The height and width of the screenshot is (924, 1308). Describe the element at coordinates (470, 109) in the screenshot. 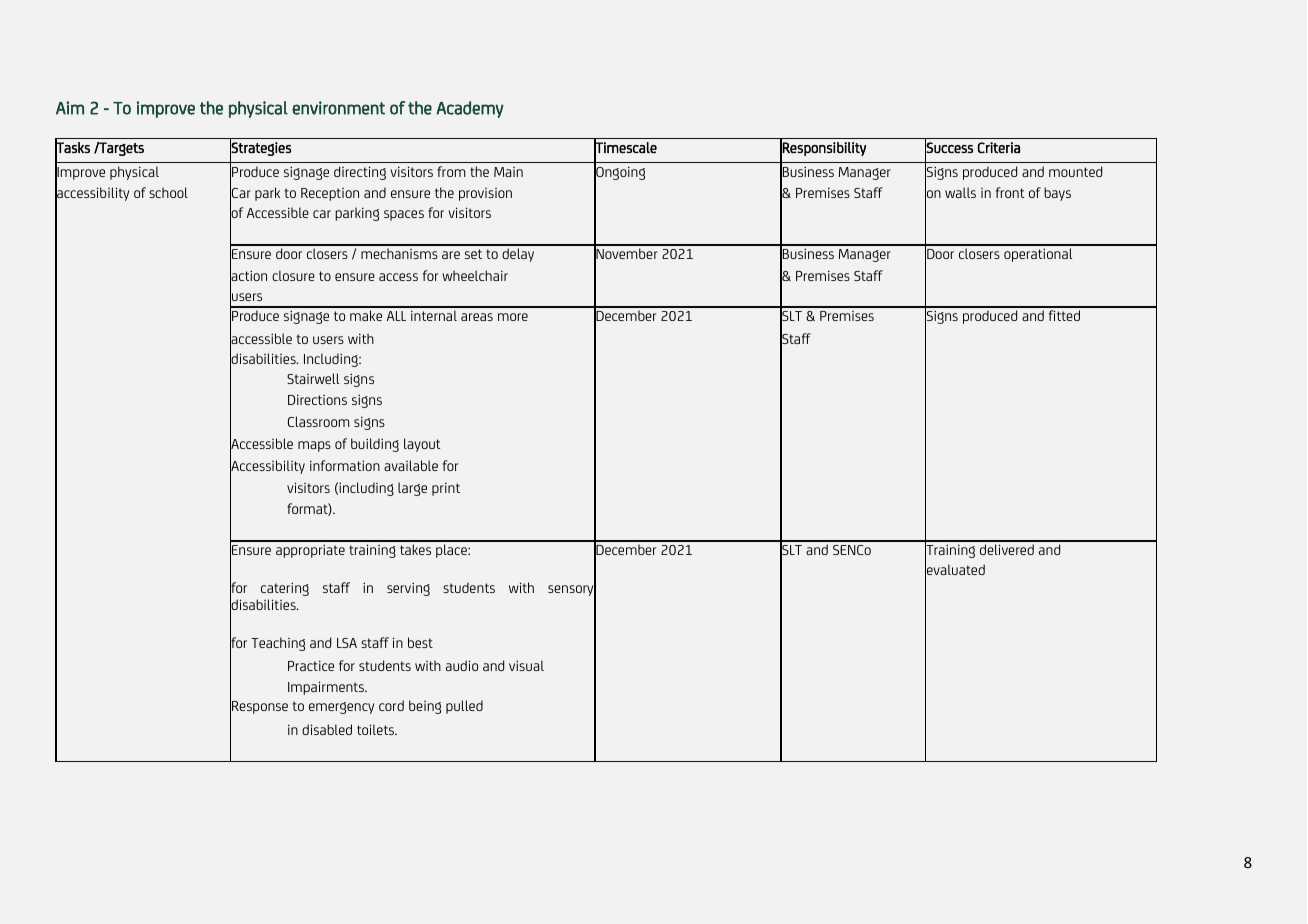

I see `Academy` at that location.
